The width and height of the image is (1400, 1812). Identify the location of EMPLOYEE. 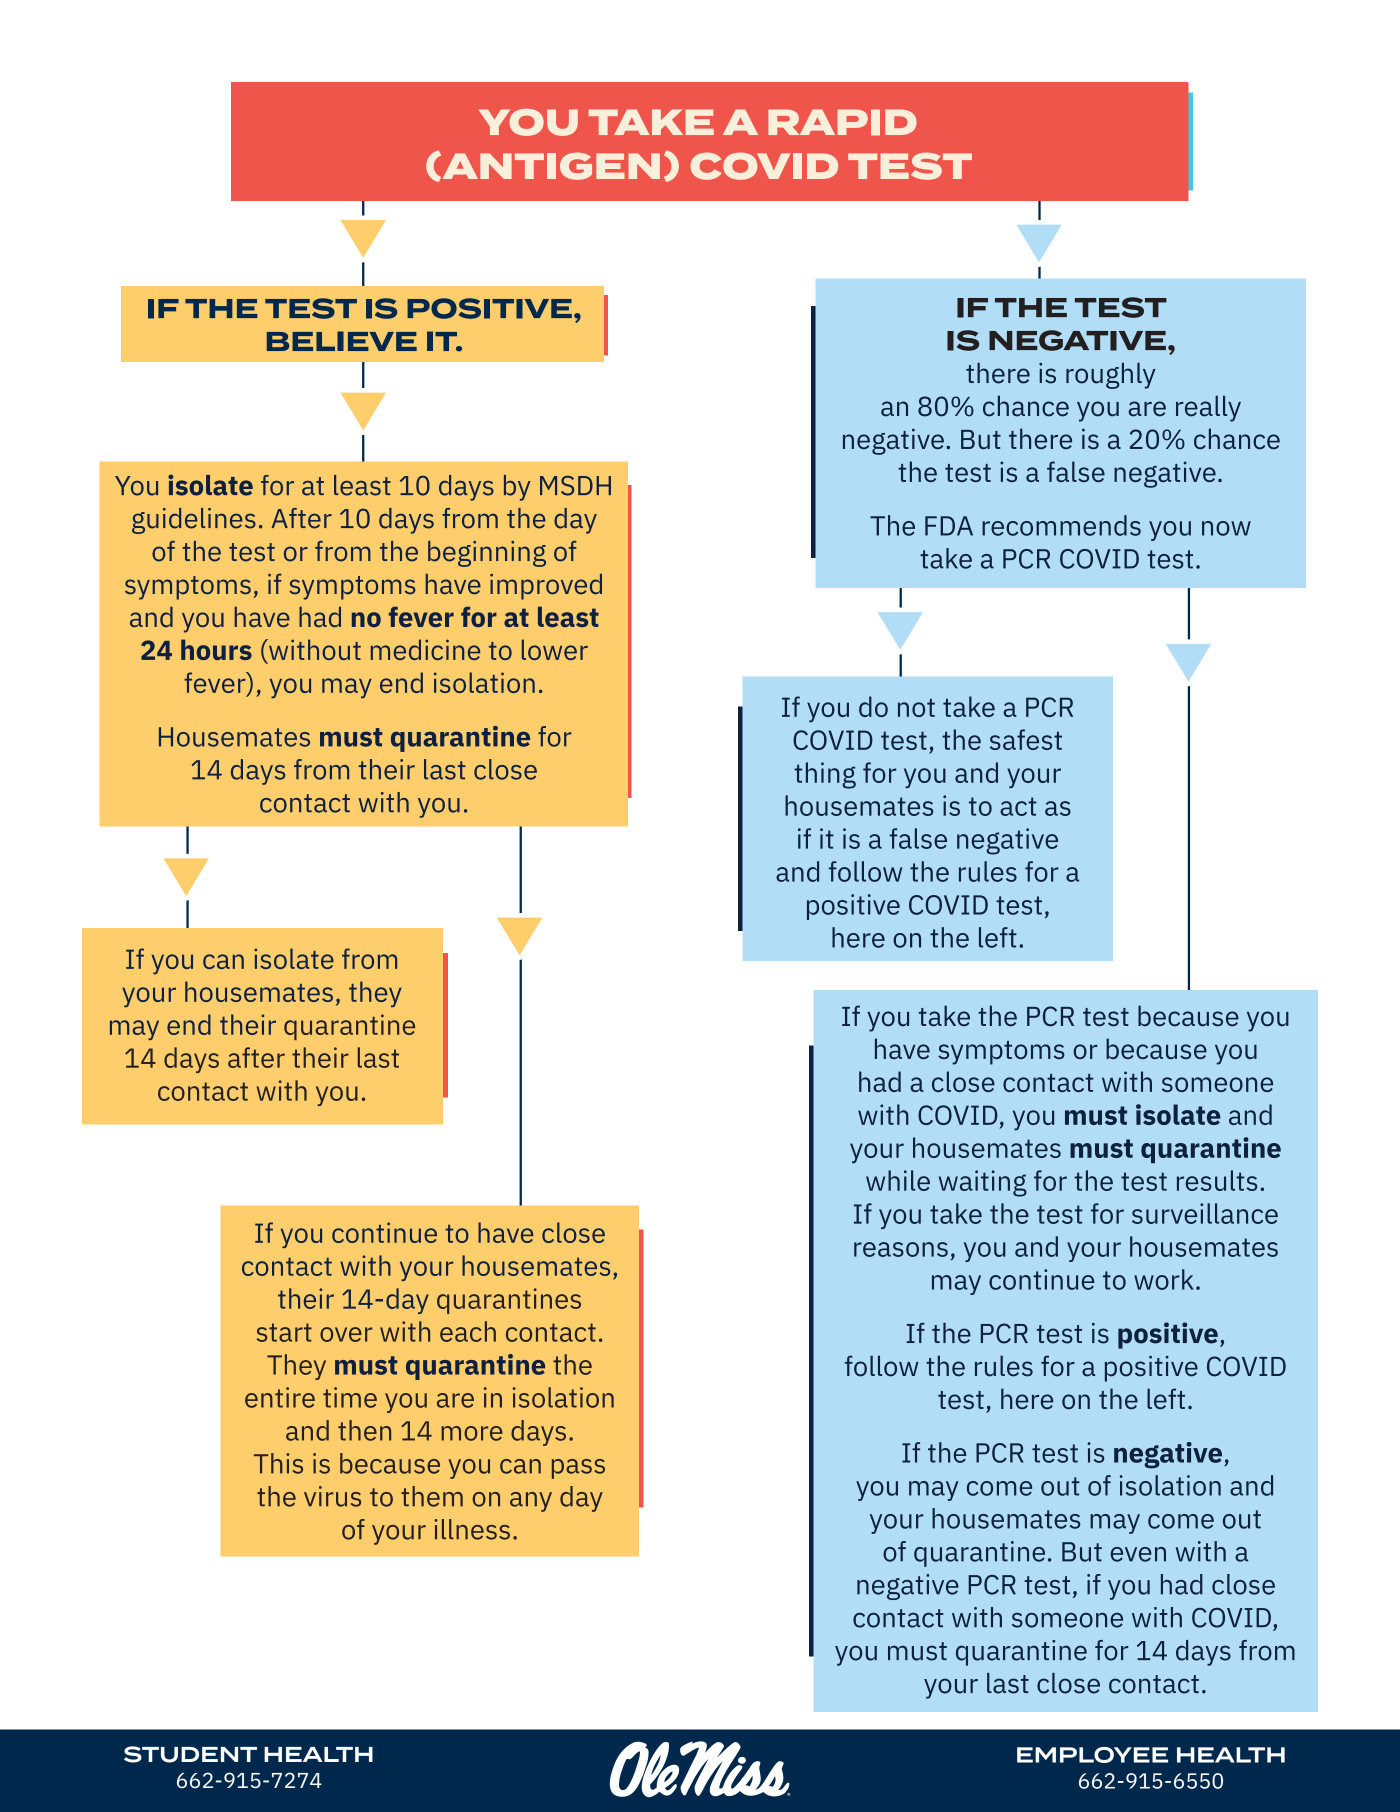
(1092, 1755).
